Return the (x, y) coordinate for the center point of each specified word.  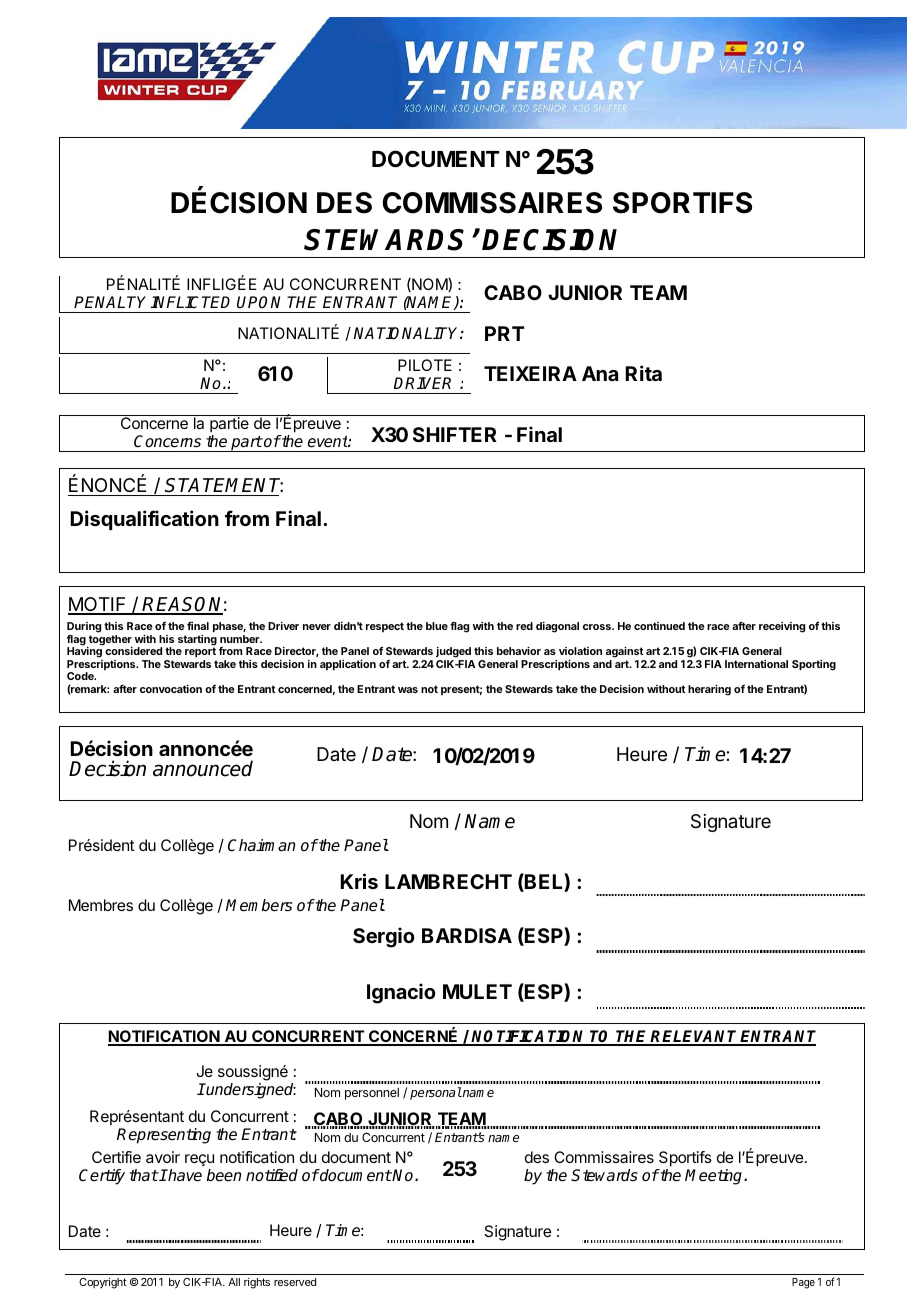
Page (803, 1283)
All (234, 1282)
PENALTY (112, 302)
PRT (505, 333)
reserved (295, 1282)
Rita (644, 373)
